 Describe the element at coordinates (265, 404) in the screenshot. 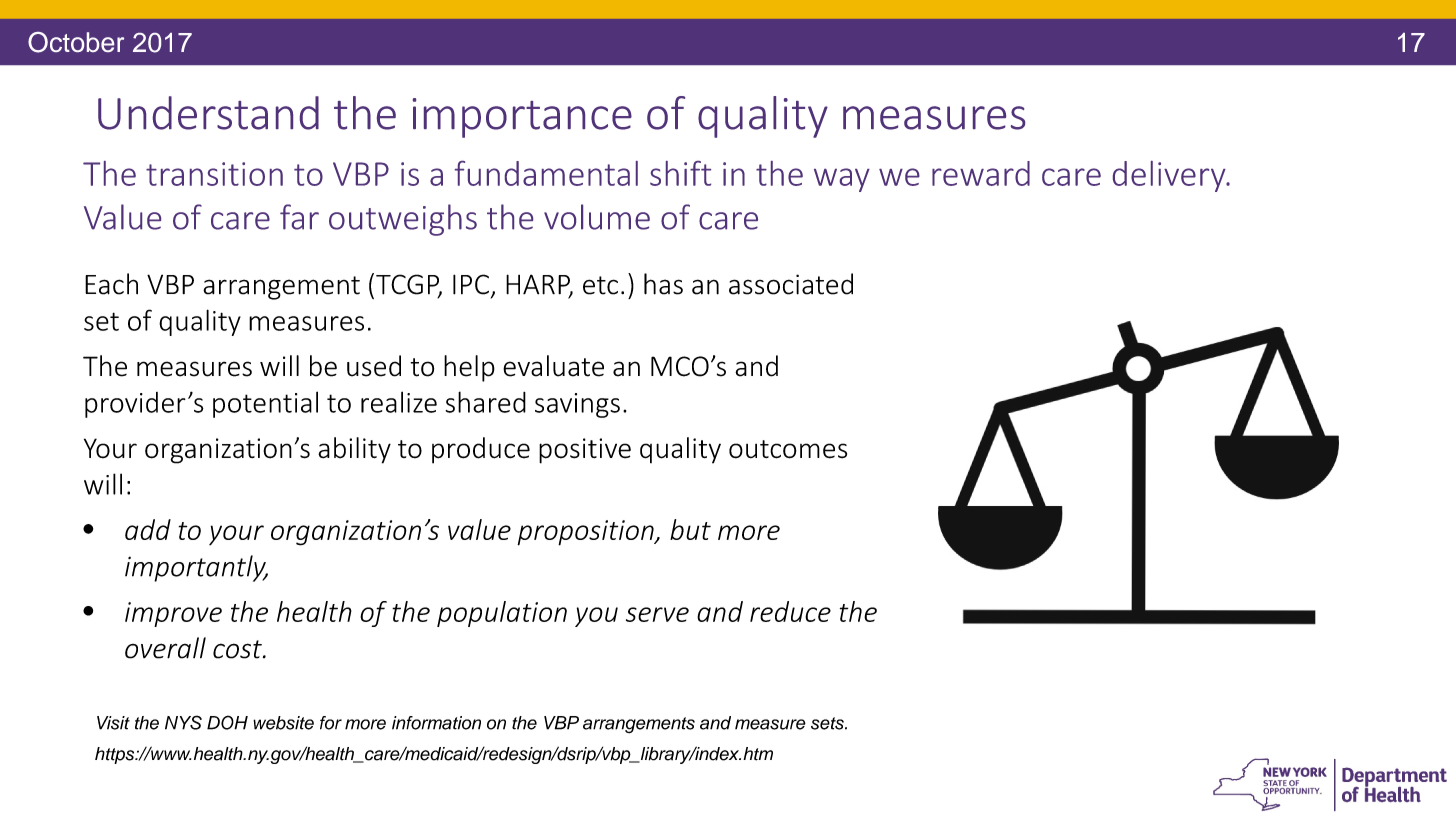

I see `potential` at that location.
